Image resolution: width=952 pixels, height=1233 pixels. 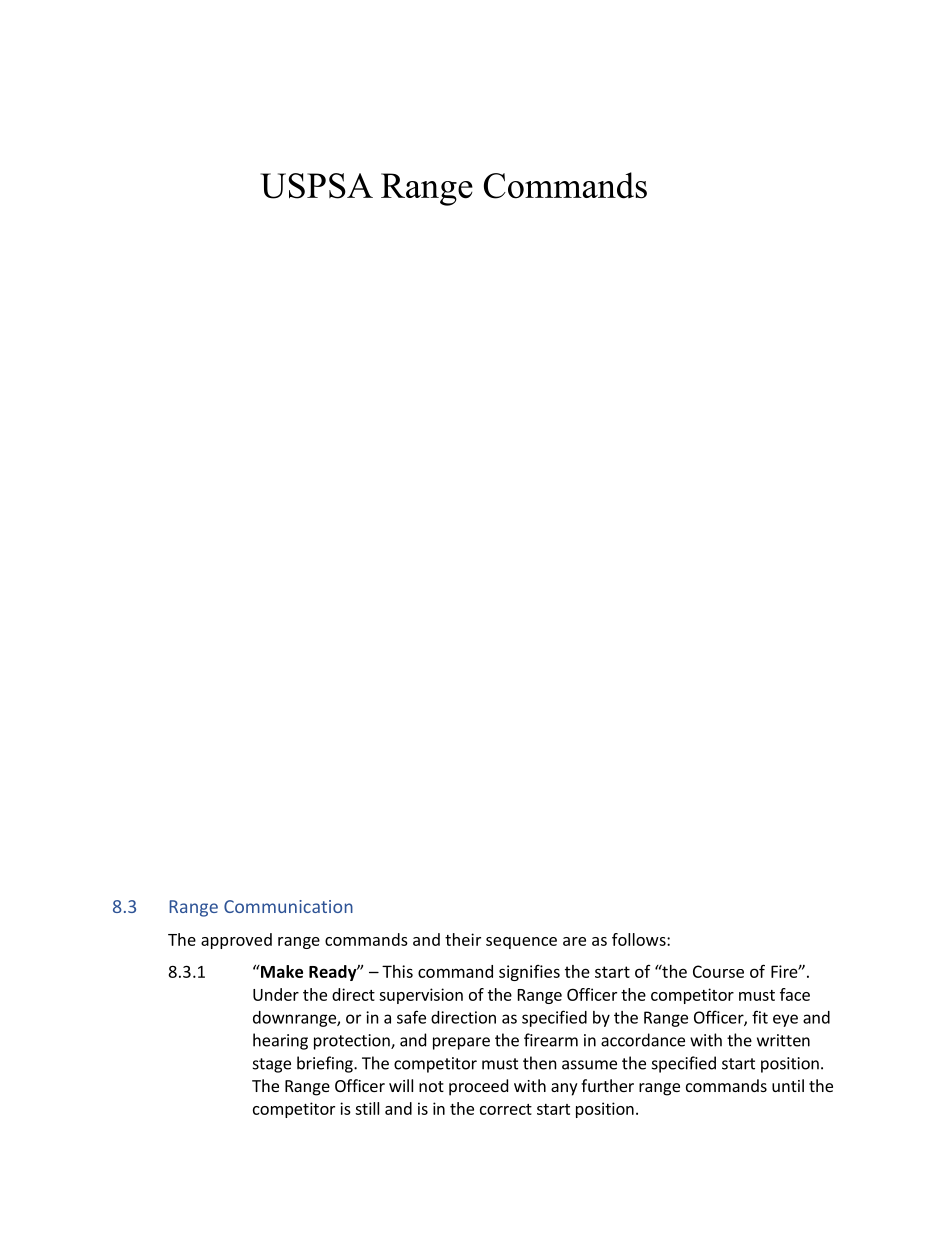 I want to click on follows, so click(x=640, y=939).
